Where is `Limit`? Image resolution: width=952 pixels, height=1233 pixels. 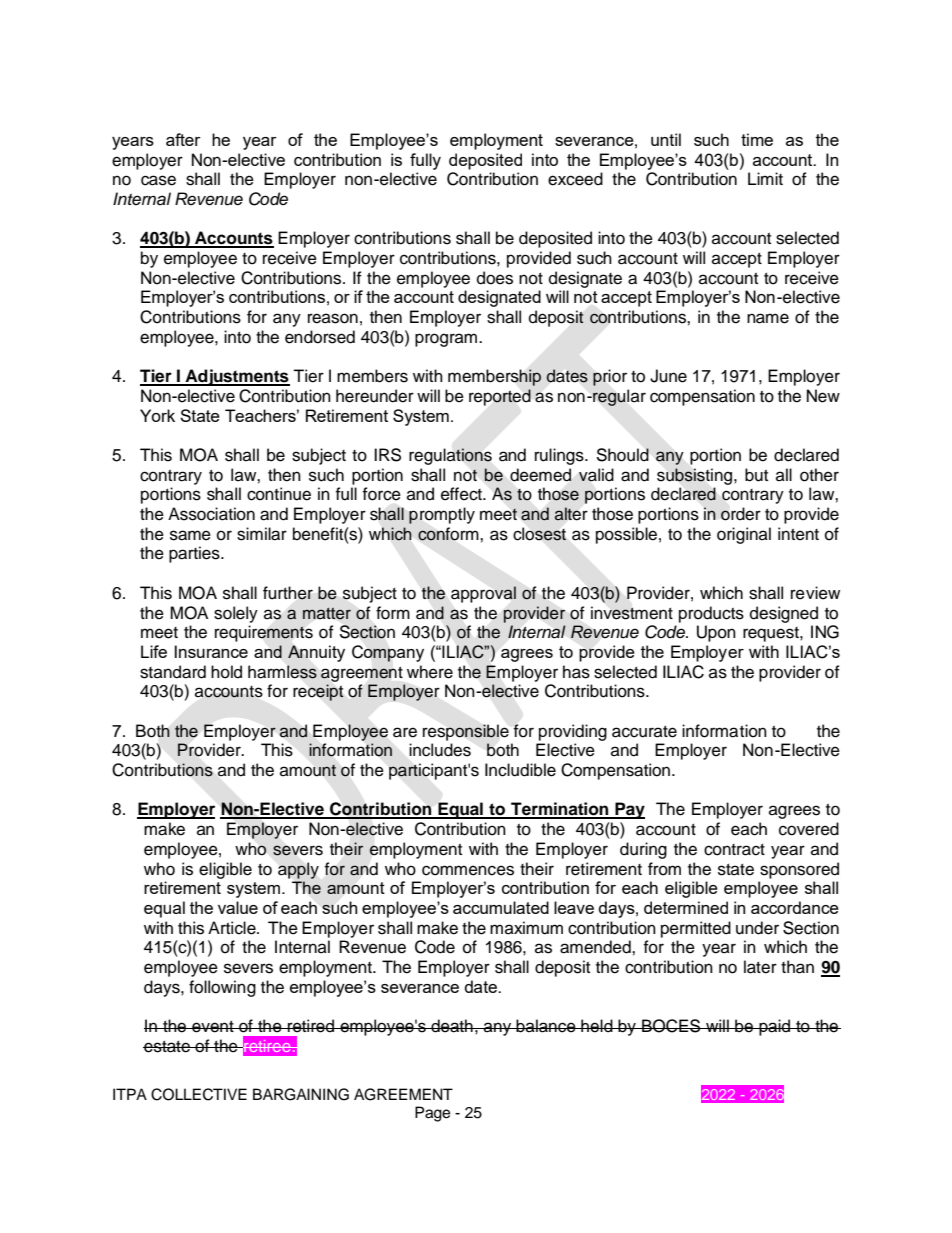
Limit is located at coordinates (765, 178).
